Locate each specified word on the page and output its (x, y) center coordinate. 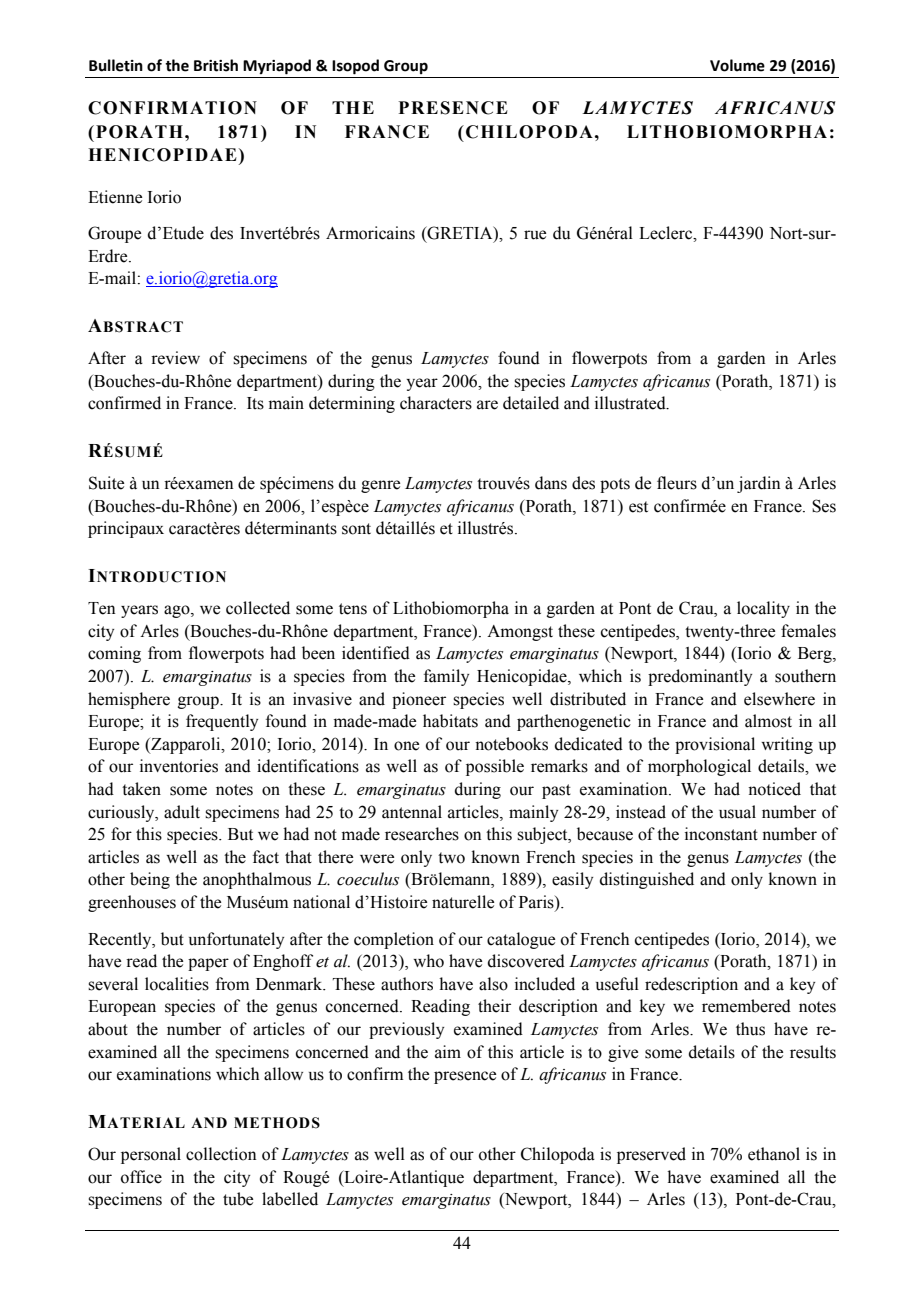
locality (763, 609)
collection (221, 1154)
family (446, 677)
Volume (737, 65)
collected (258, 608)
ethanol (774, 1154)
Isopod (355, 67)
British (216, 65)
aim (448, 1052)
